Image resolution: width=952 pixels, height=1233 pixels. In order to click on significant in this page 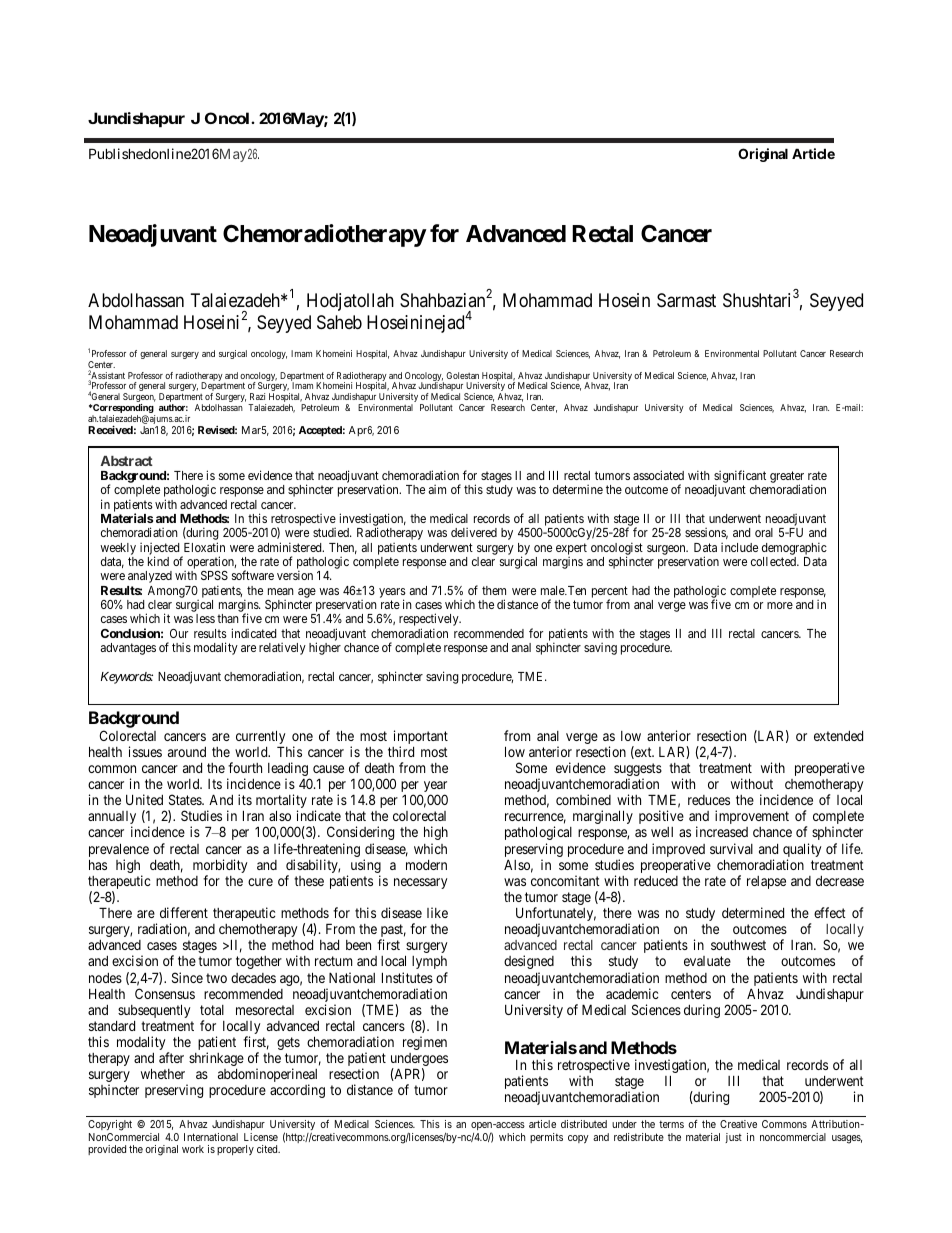, I will do `click(739, 478)`.
